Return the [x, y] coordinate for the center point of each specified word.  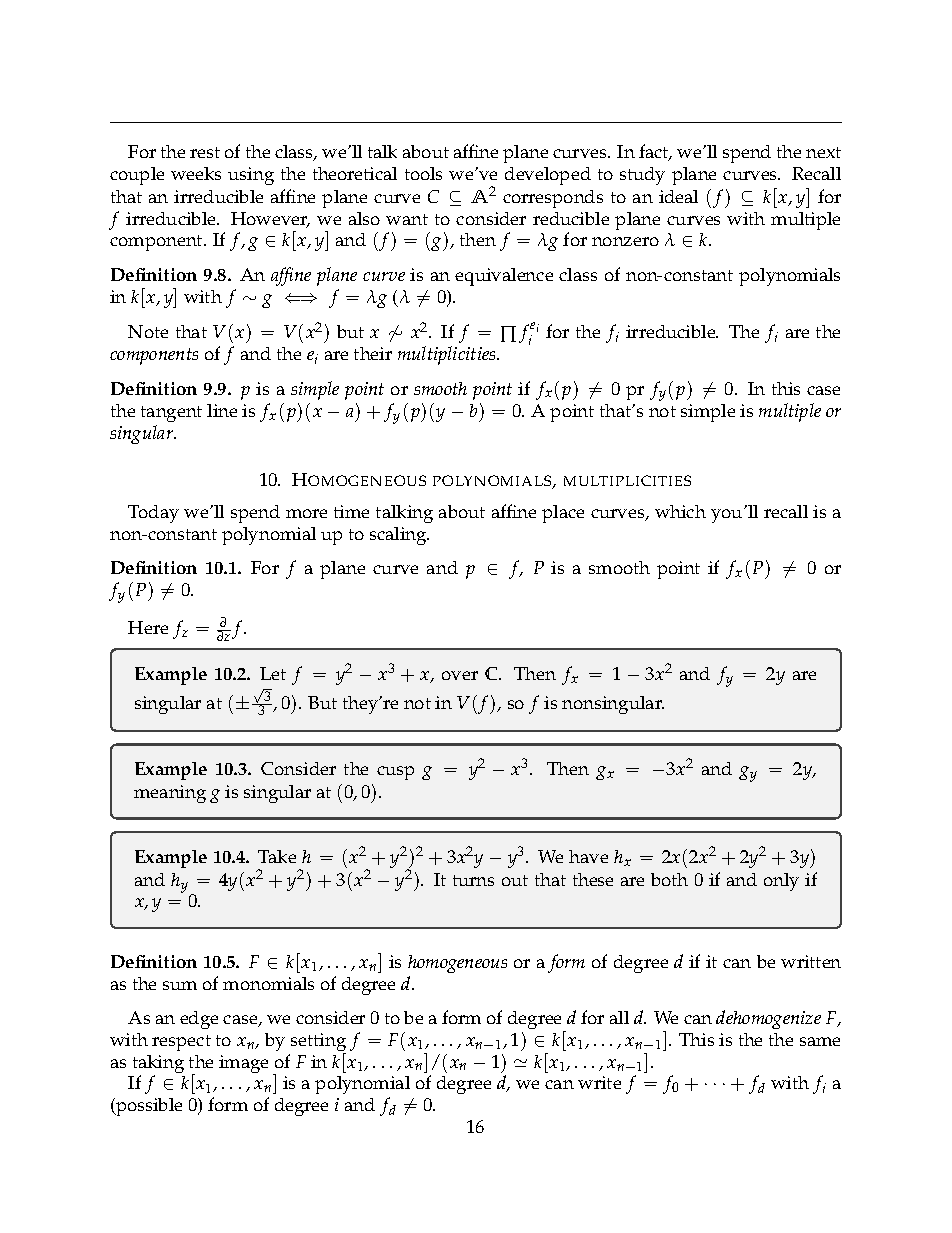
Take [277, 856]
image [243, 1064]
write [599, 1082]
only [781, 882]
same [820, 1041]
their [373, 353]
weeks [196, 173]
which [680, 511]
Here [148, 627]
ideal [678, 196]
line [222, 410]
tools [423, 173]
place [563, 514]
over [460, 675]
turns [473, 880]
